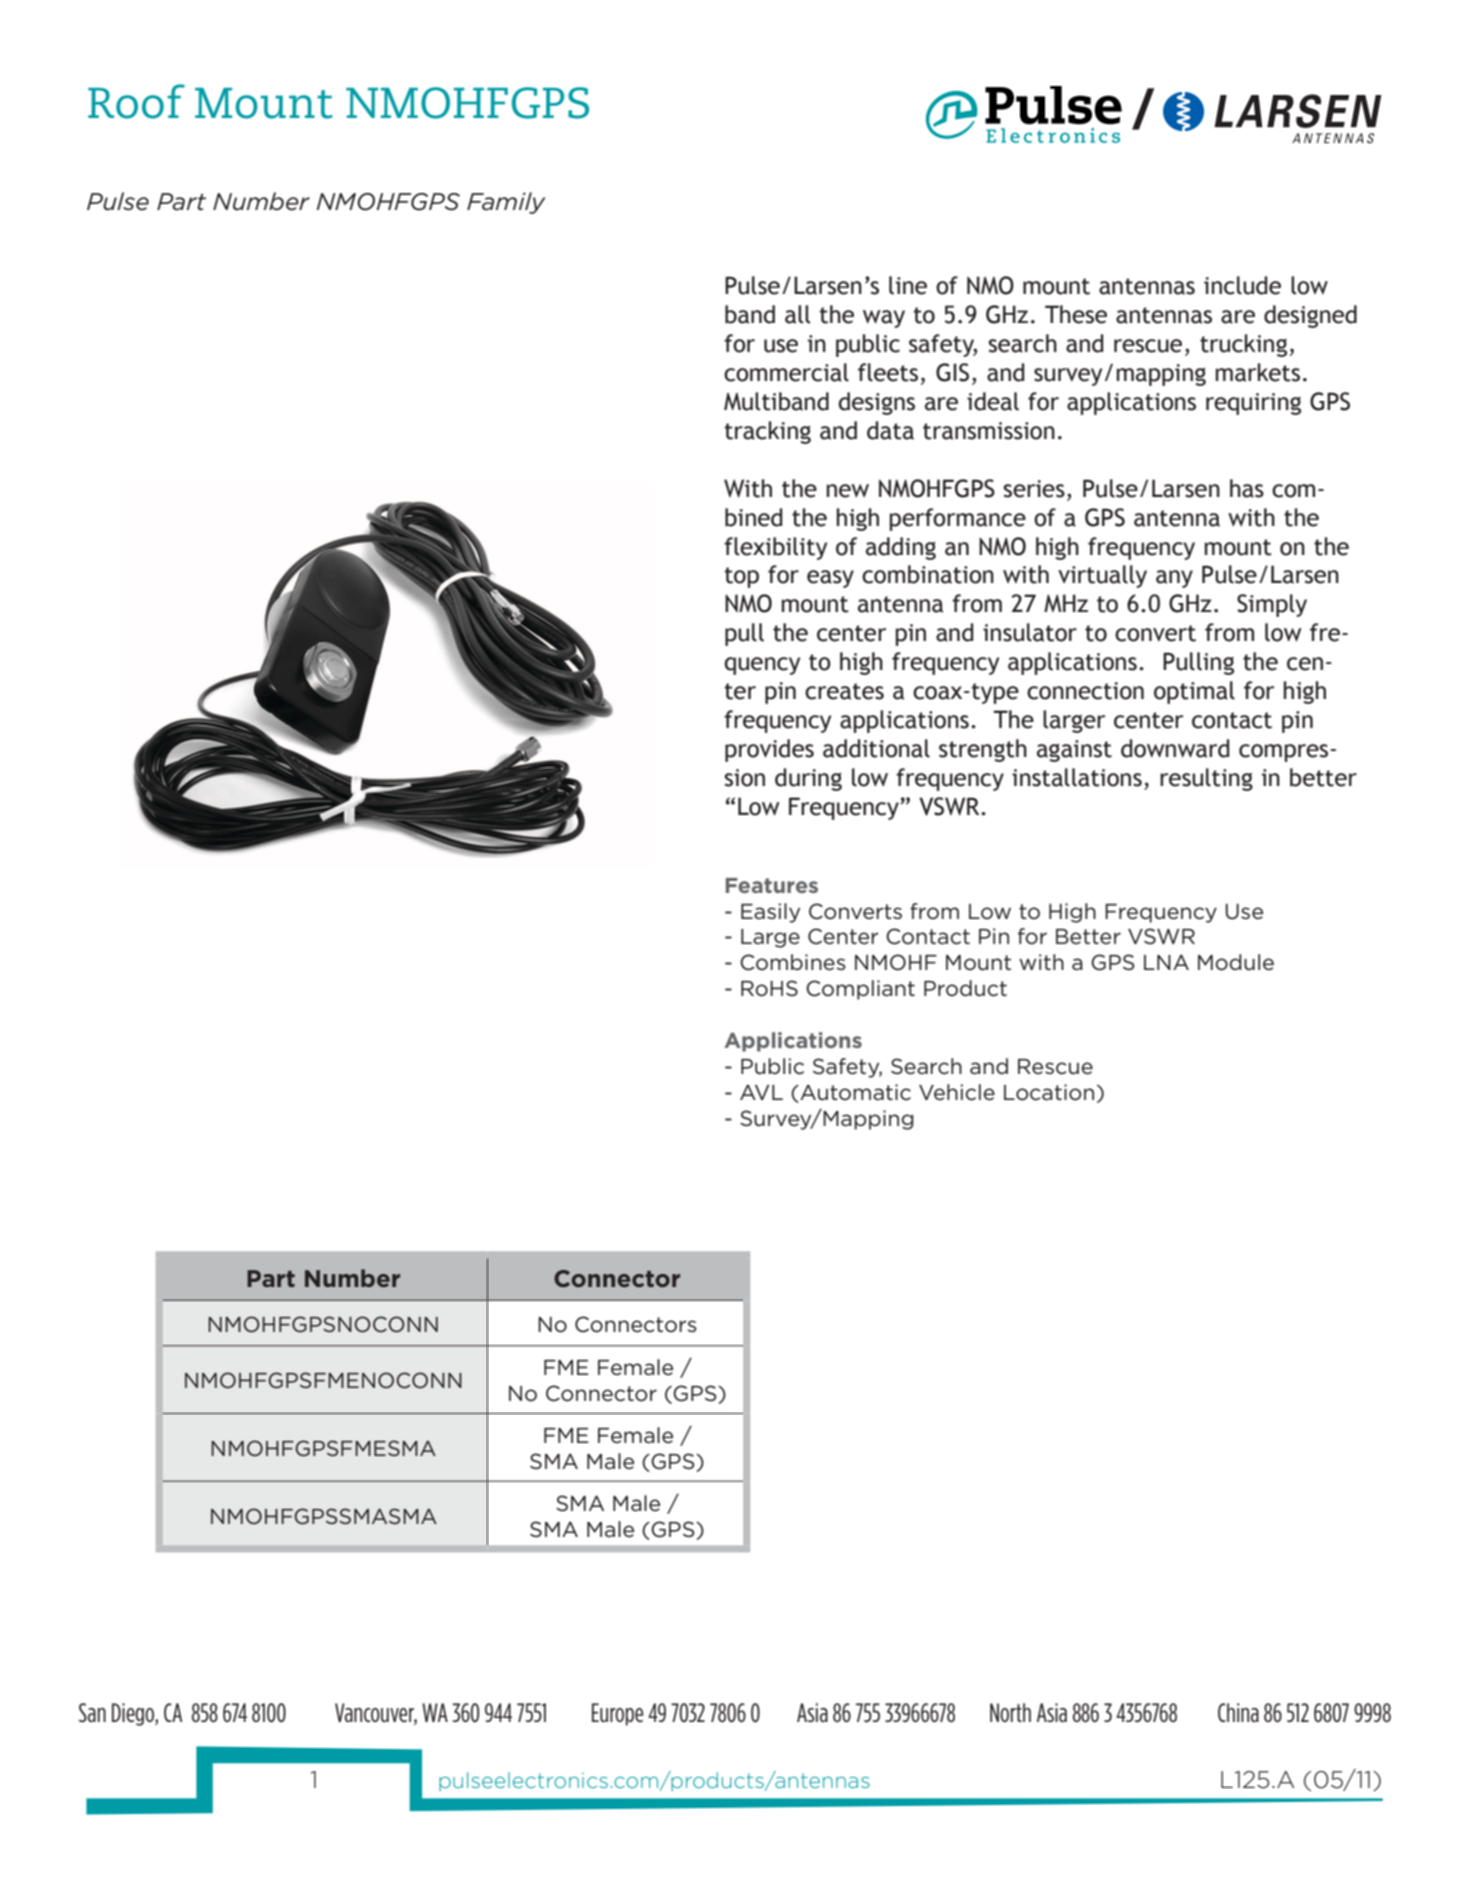  What do you see at coordinates (957, 1092) in the image?
I see `Vehicle` at bounding box center [957, 1092].
